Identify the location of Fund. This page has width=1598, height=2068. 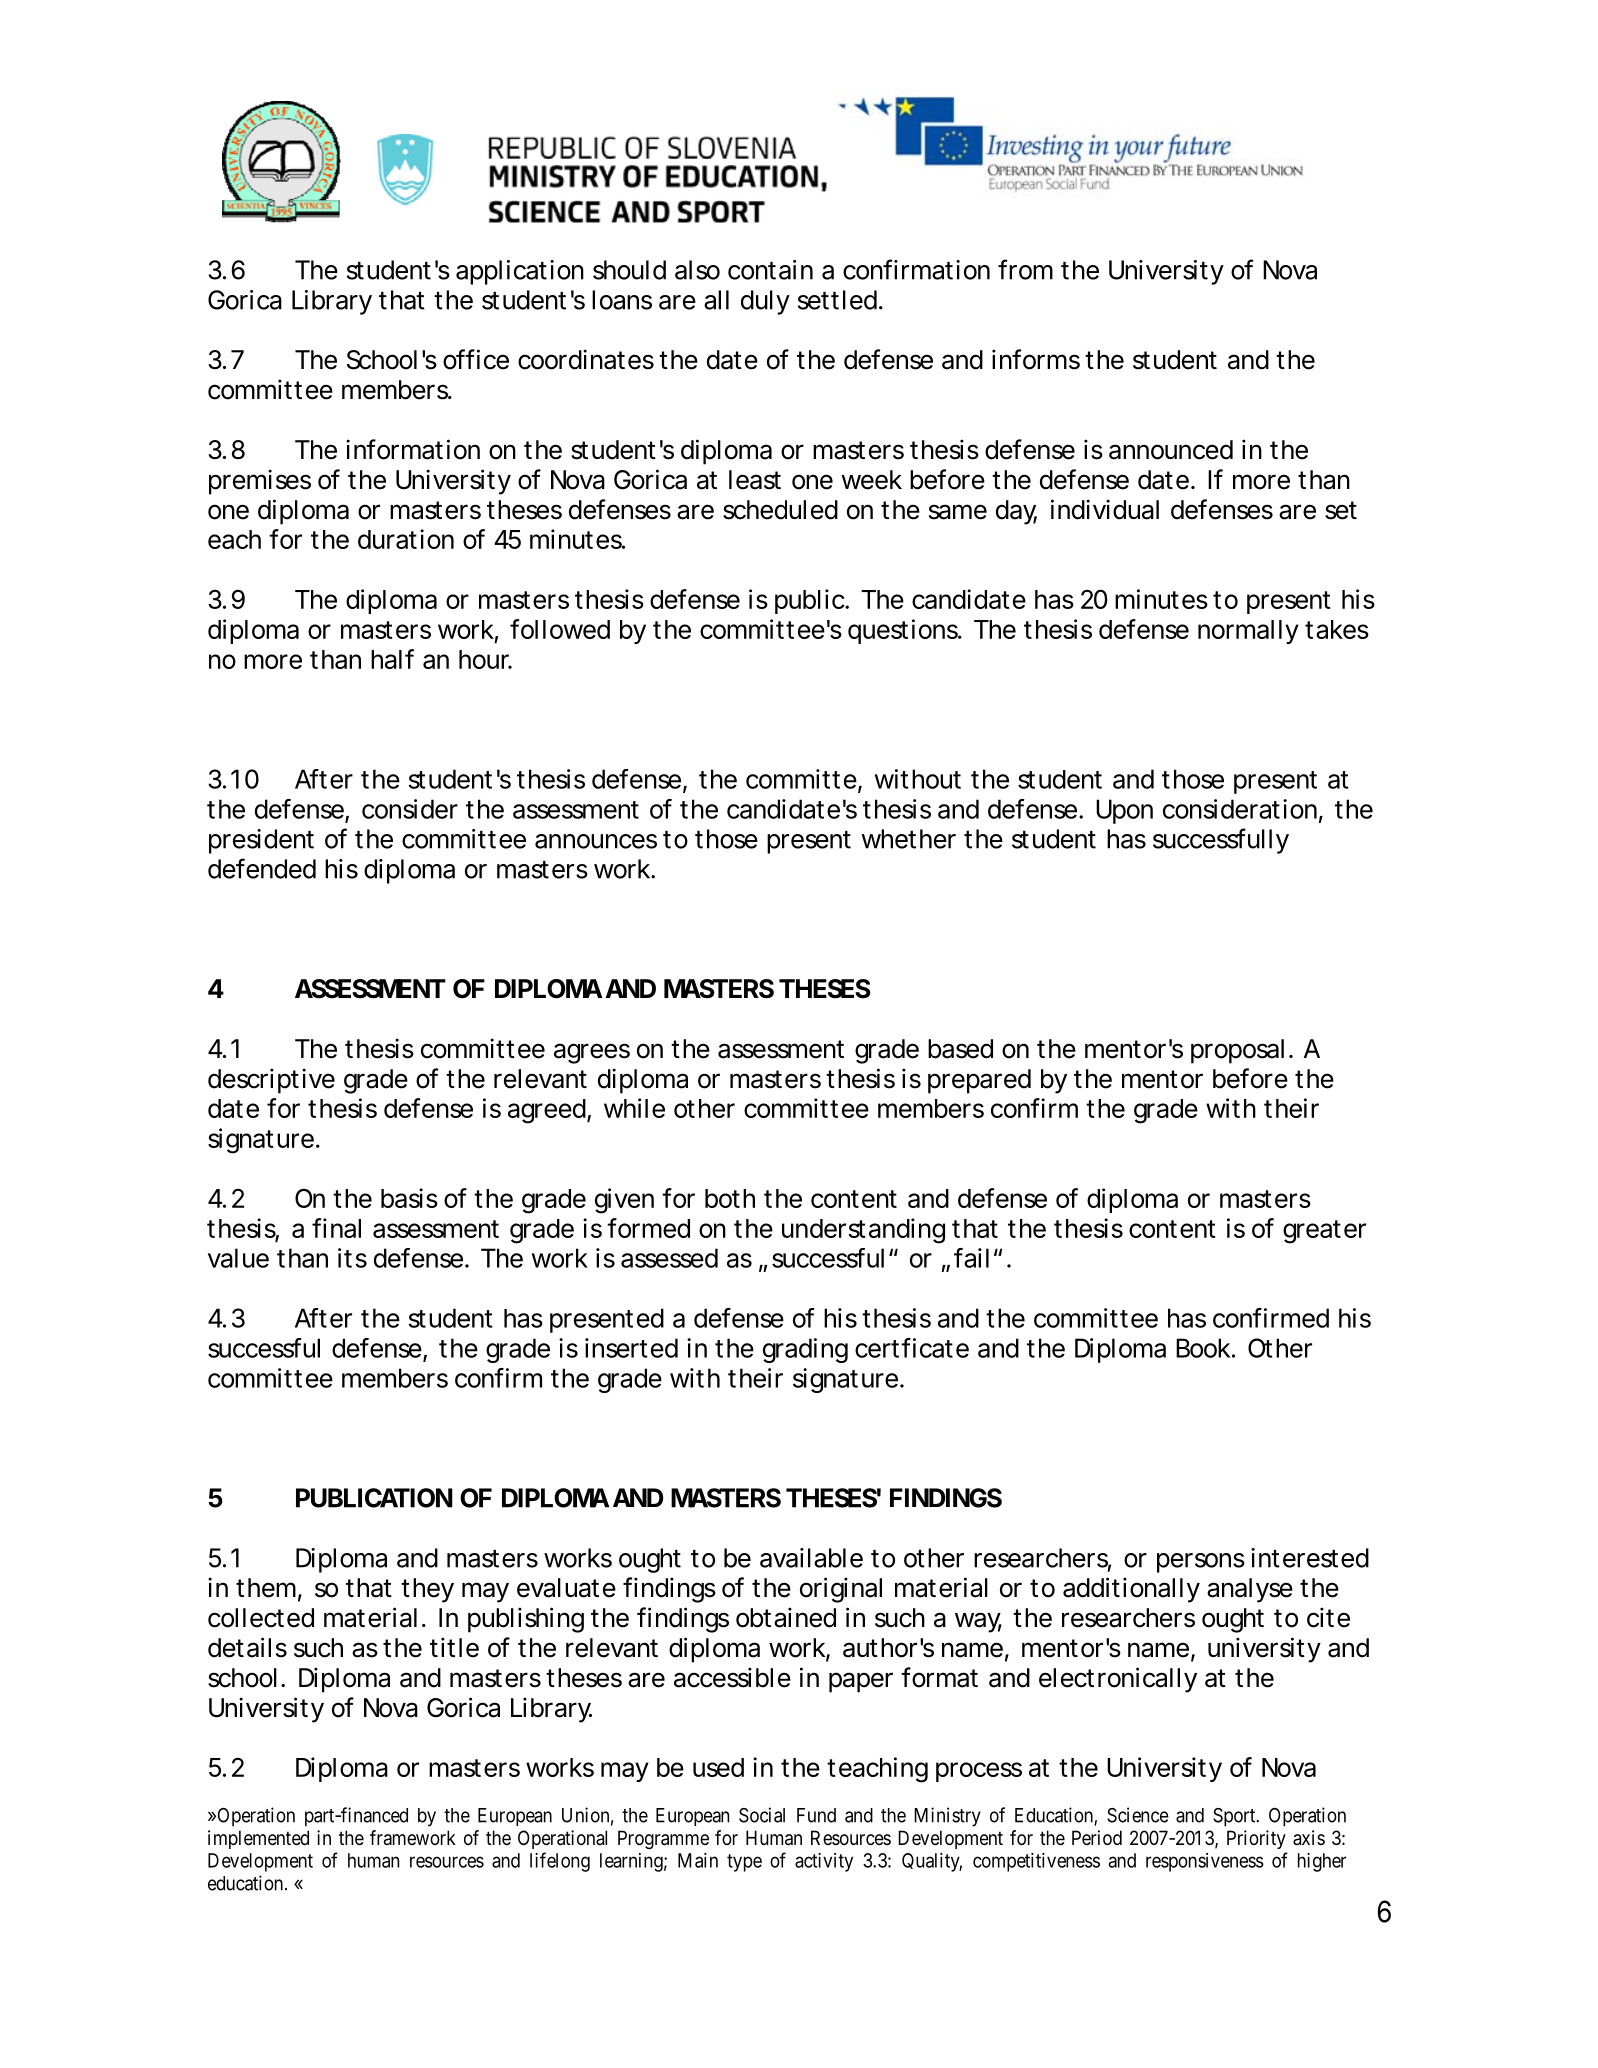
(816, 1815).
